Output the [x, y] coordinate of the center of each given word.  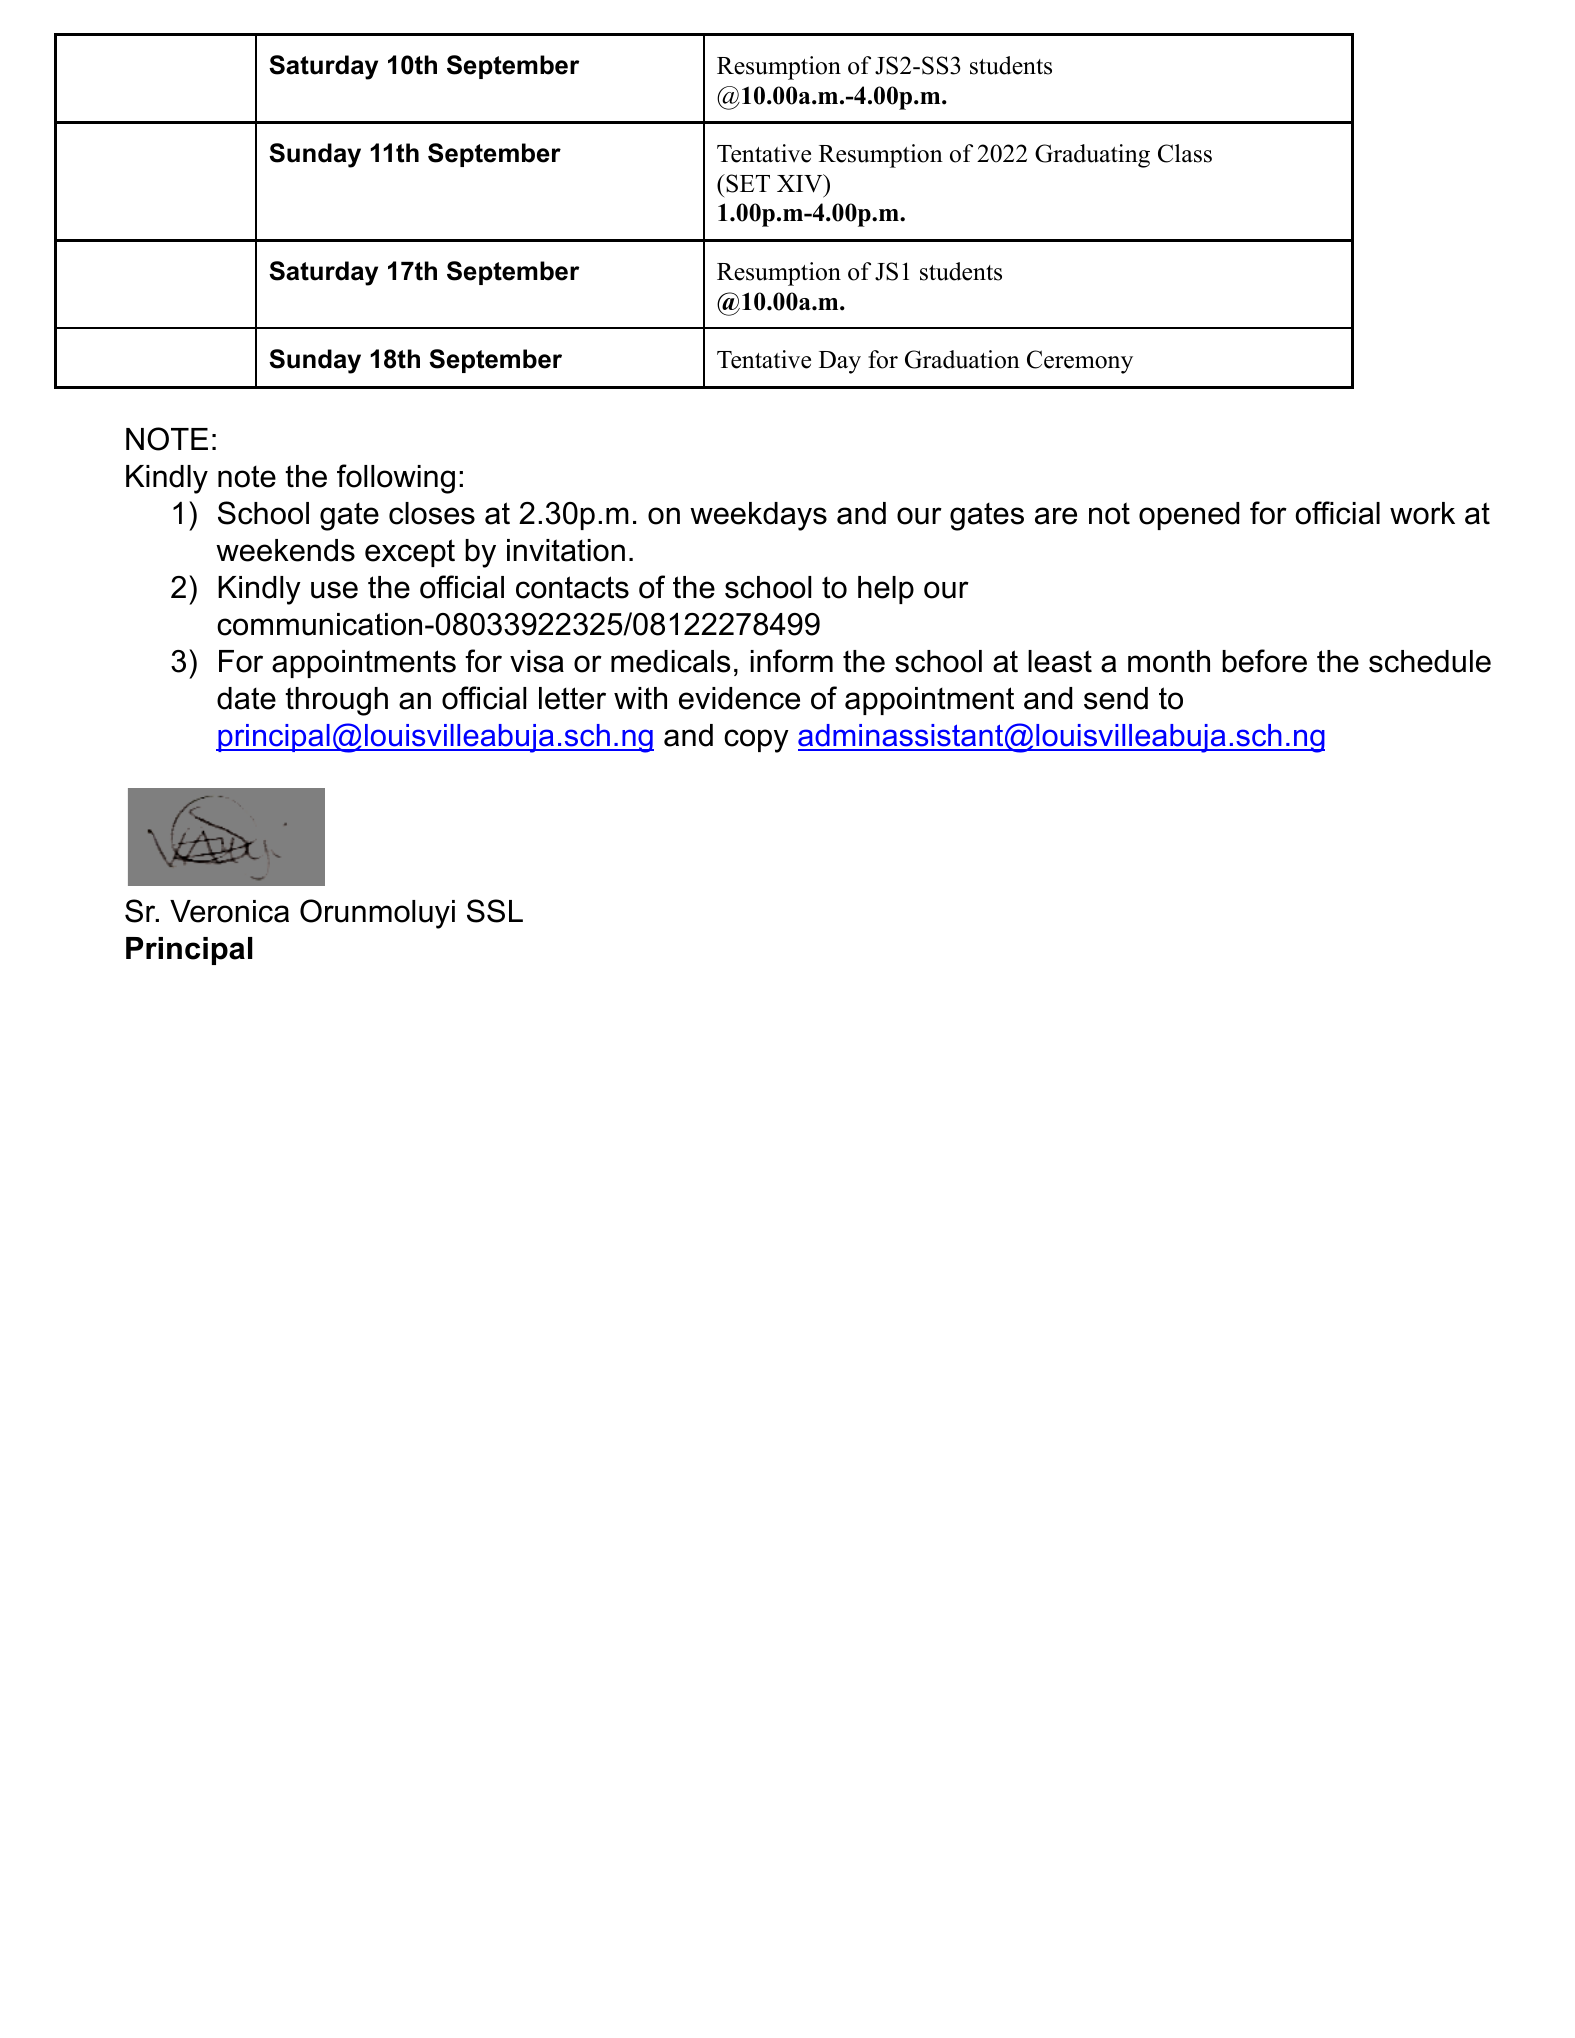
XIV [801, 183]
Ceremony [1080, 362]
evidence [739, 698]
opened [1189, 516]
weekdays [758, 516]
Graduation [962, 359]
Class [1185, 153]
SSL [495, 911]
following [396, 479]
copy [756, 741]
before [1264, 661]
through [336, 701]
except [410, 553]
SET [747, 183]
